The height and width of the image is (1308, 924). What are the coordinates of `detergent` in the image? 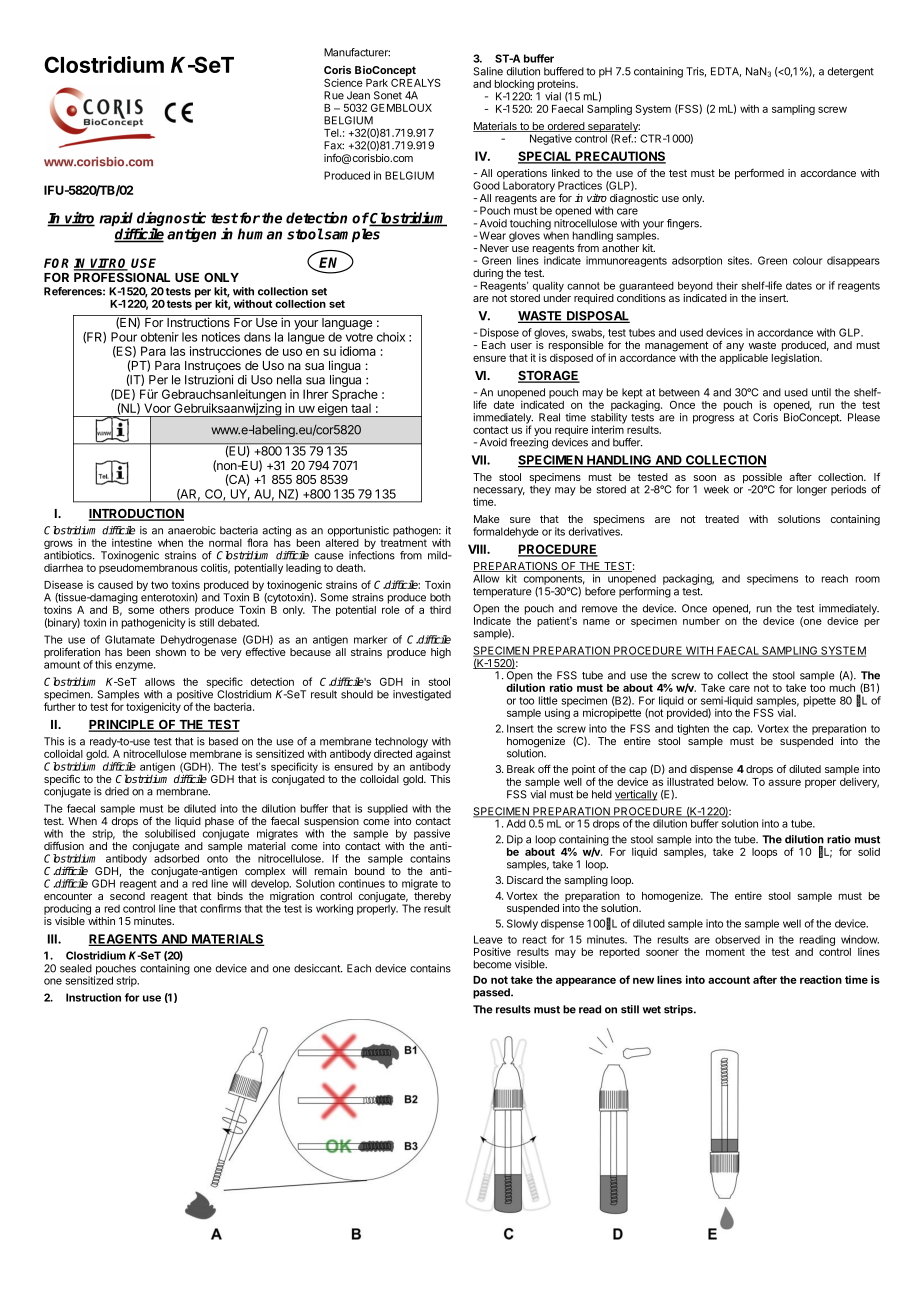 It's located at (851, 72).
